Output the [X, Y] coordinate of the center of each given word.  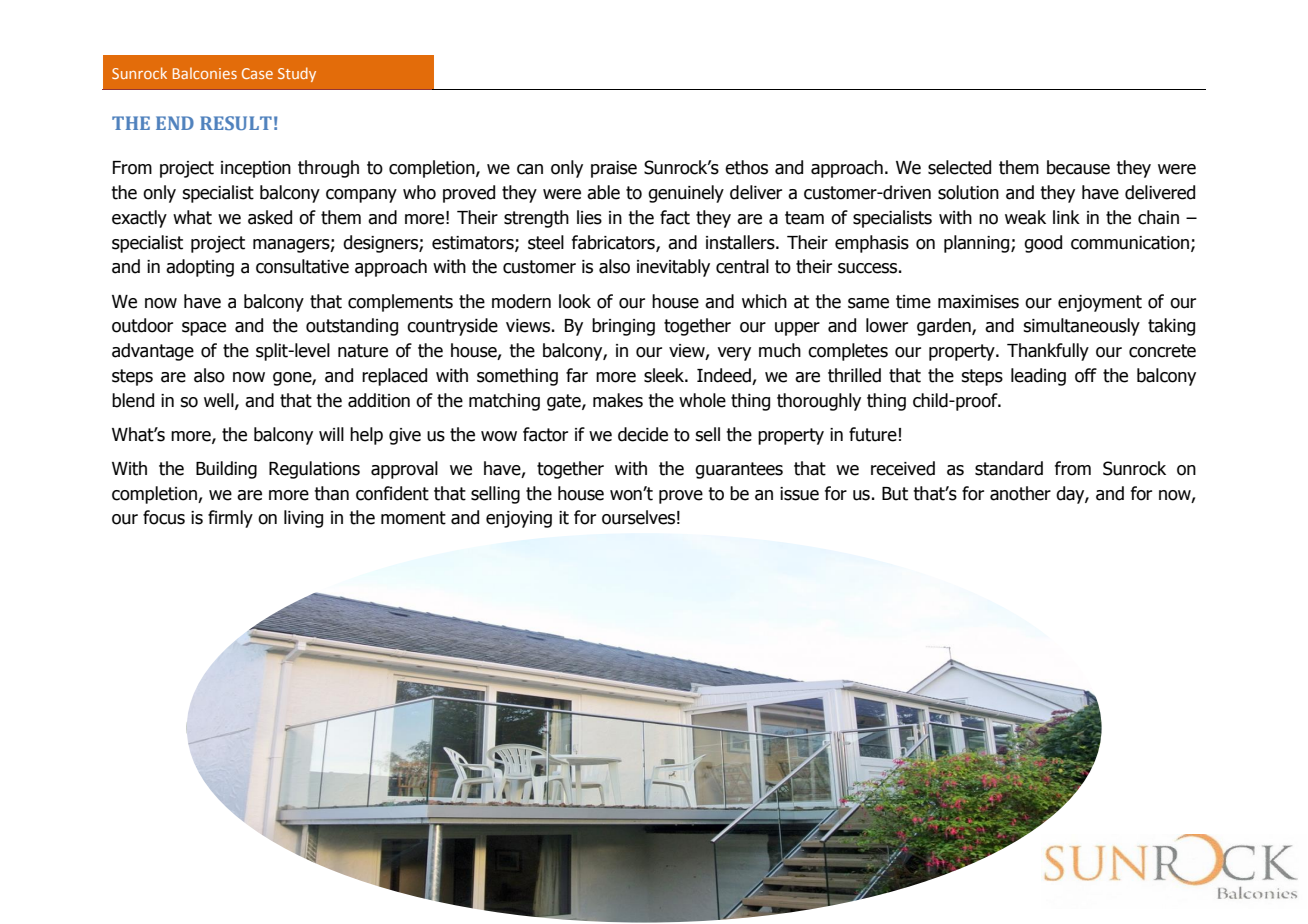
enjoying [519, 519]
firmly [230, 519]
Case [257, 73]
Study [297, 74]
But [895, 494]
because [1078, 167]
